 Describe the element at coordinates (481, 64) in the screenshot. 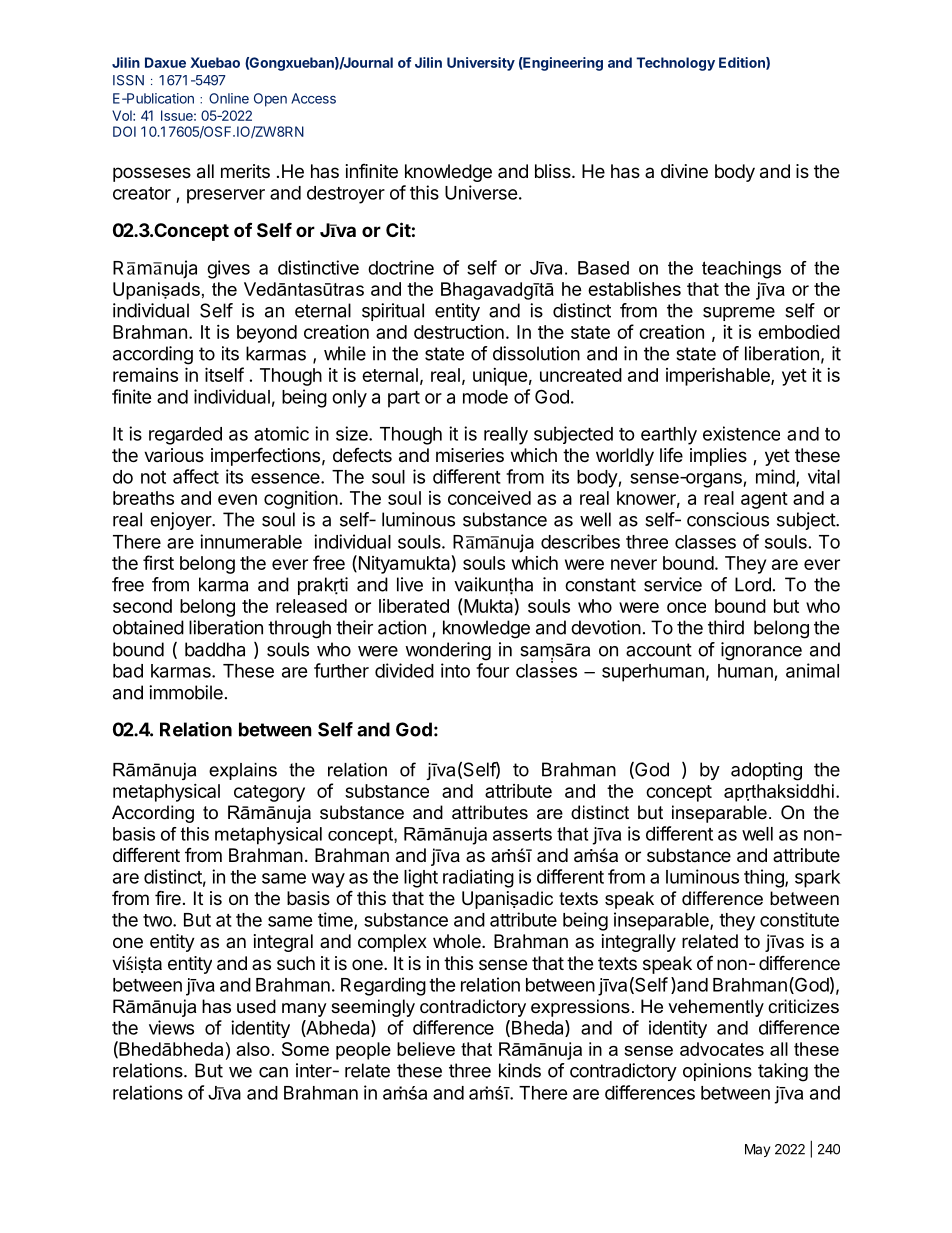

I see `University` at that location.
